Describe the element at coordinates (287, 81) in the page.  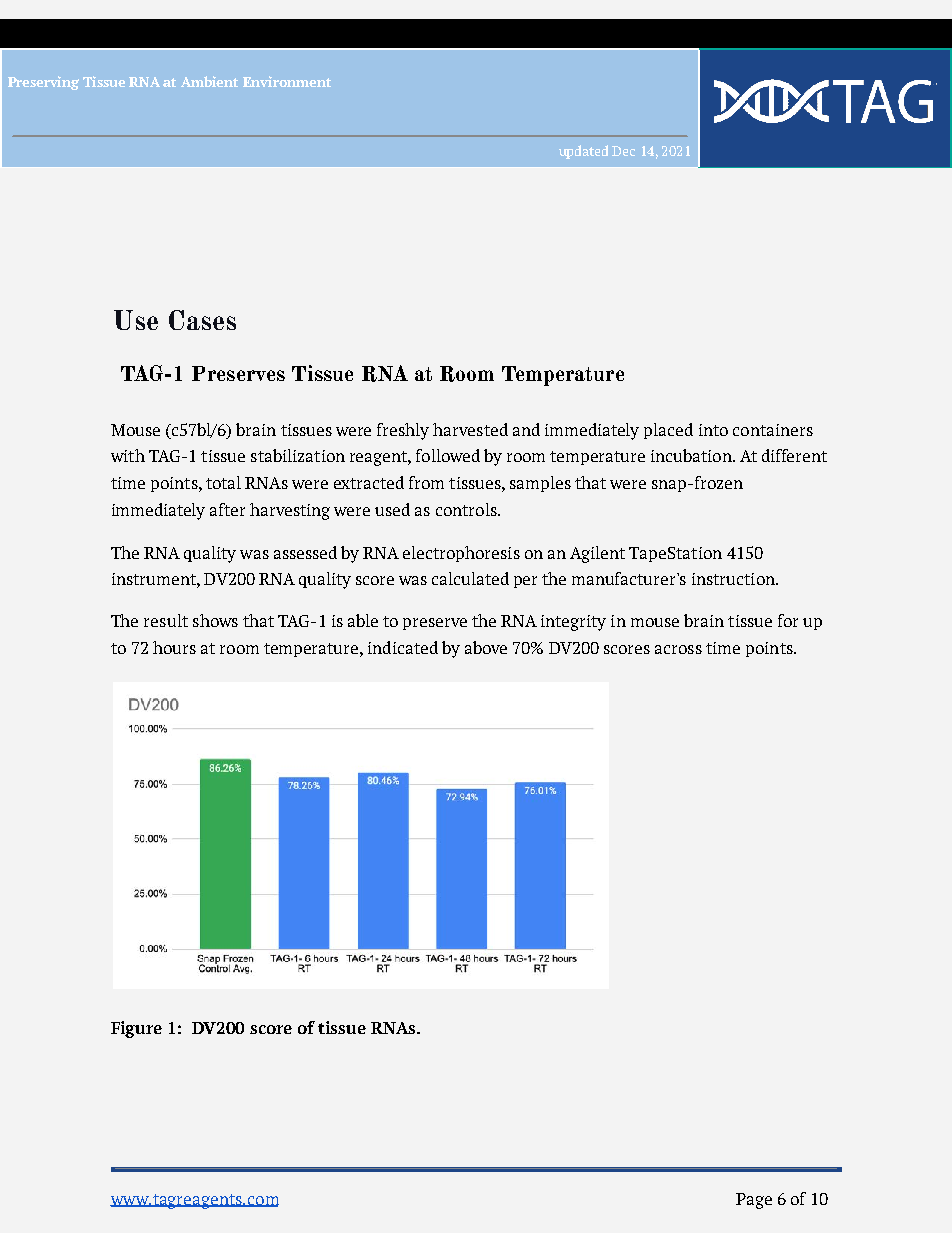
I see `Environment` at that location.
